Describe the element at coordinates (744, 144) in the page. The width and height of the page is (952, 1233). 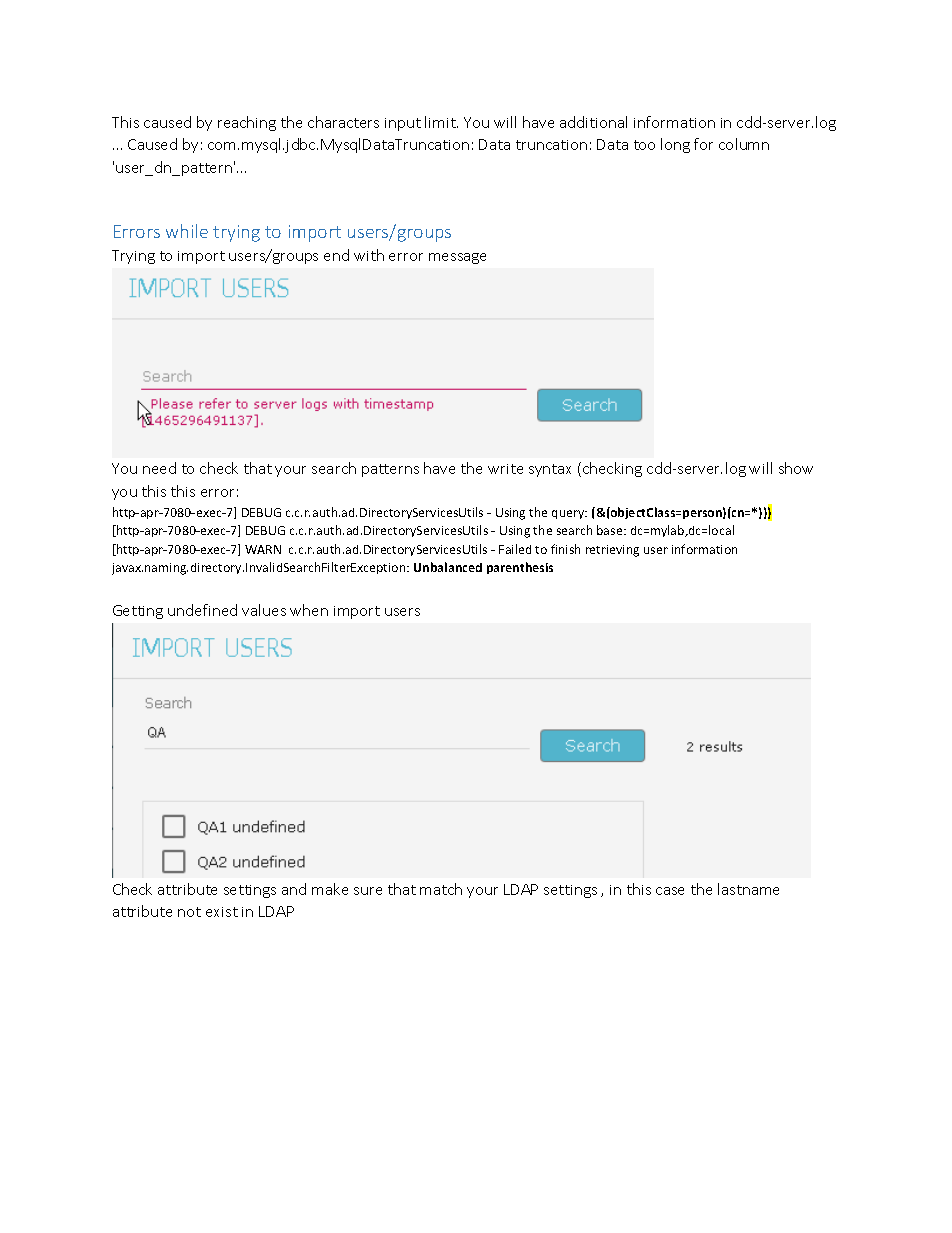
I see `column` at that location.
